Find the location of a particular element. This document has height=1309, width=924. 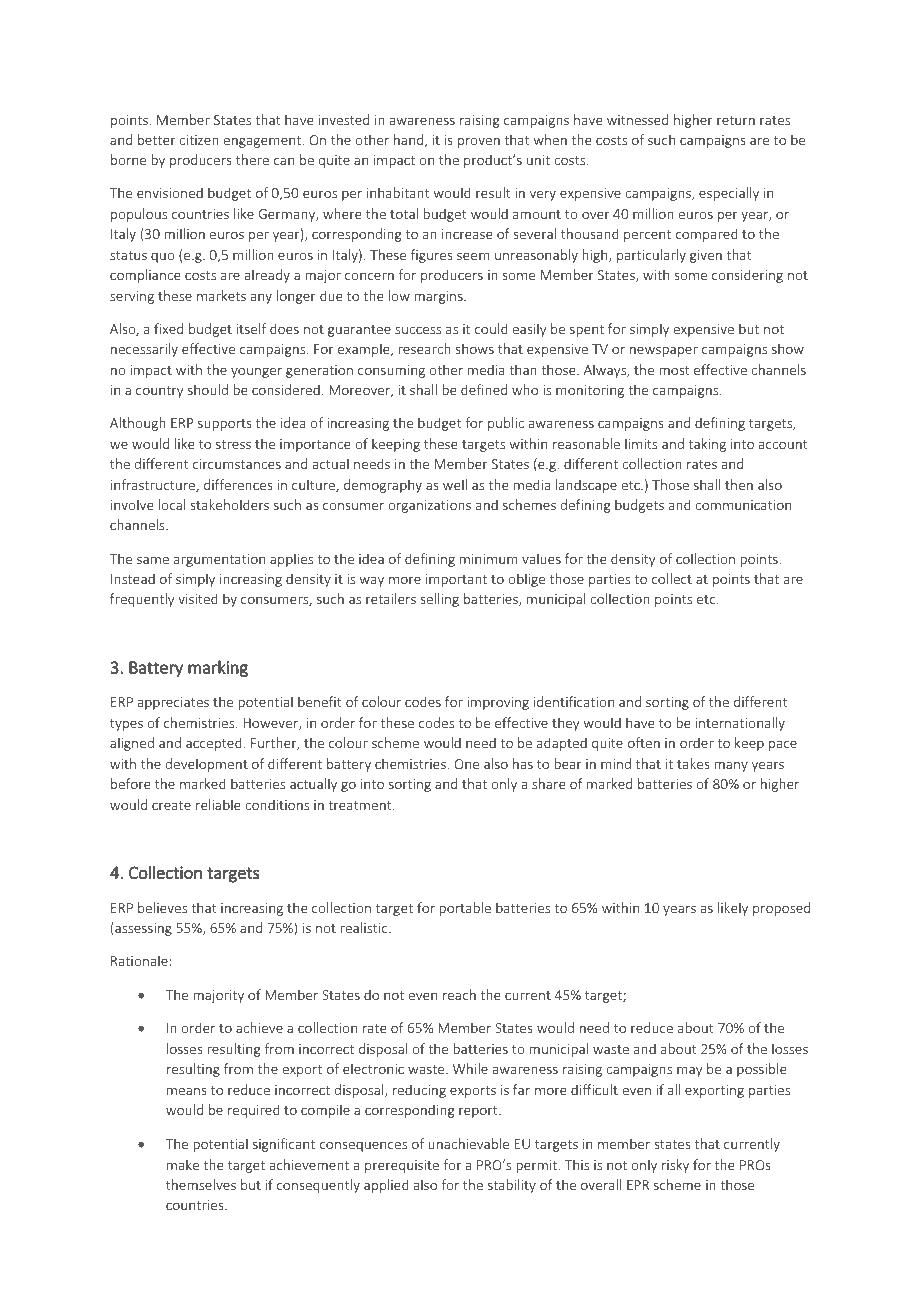

should is located at coordinates (208, 389).
